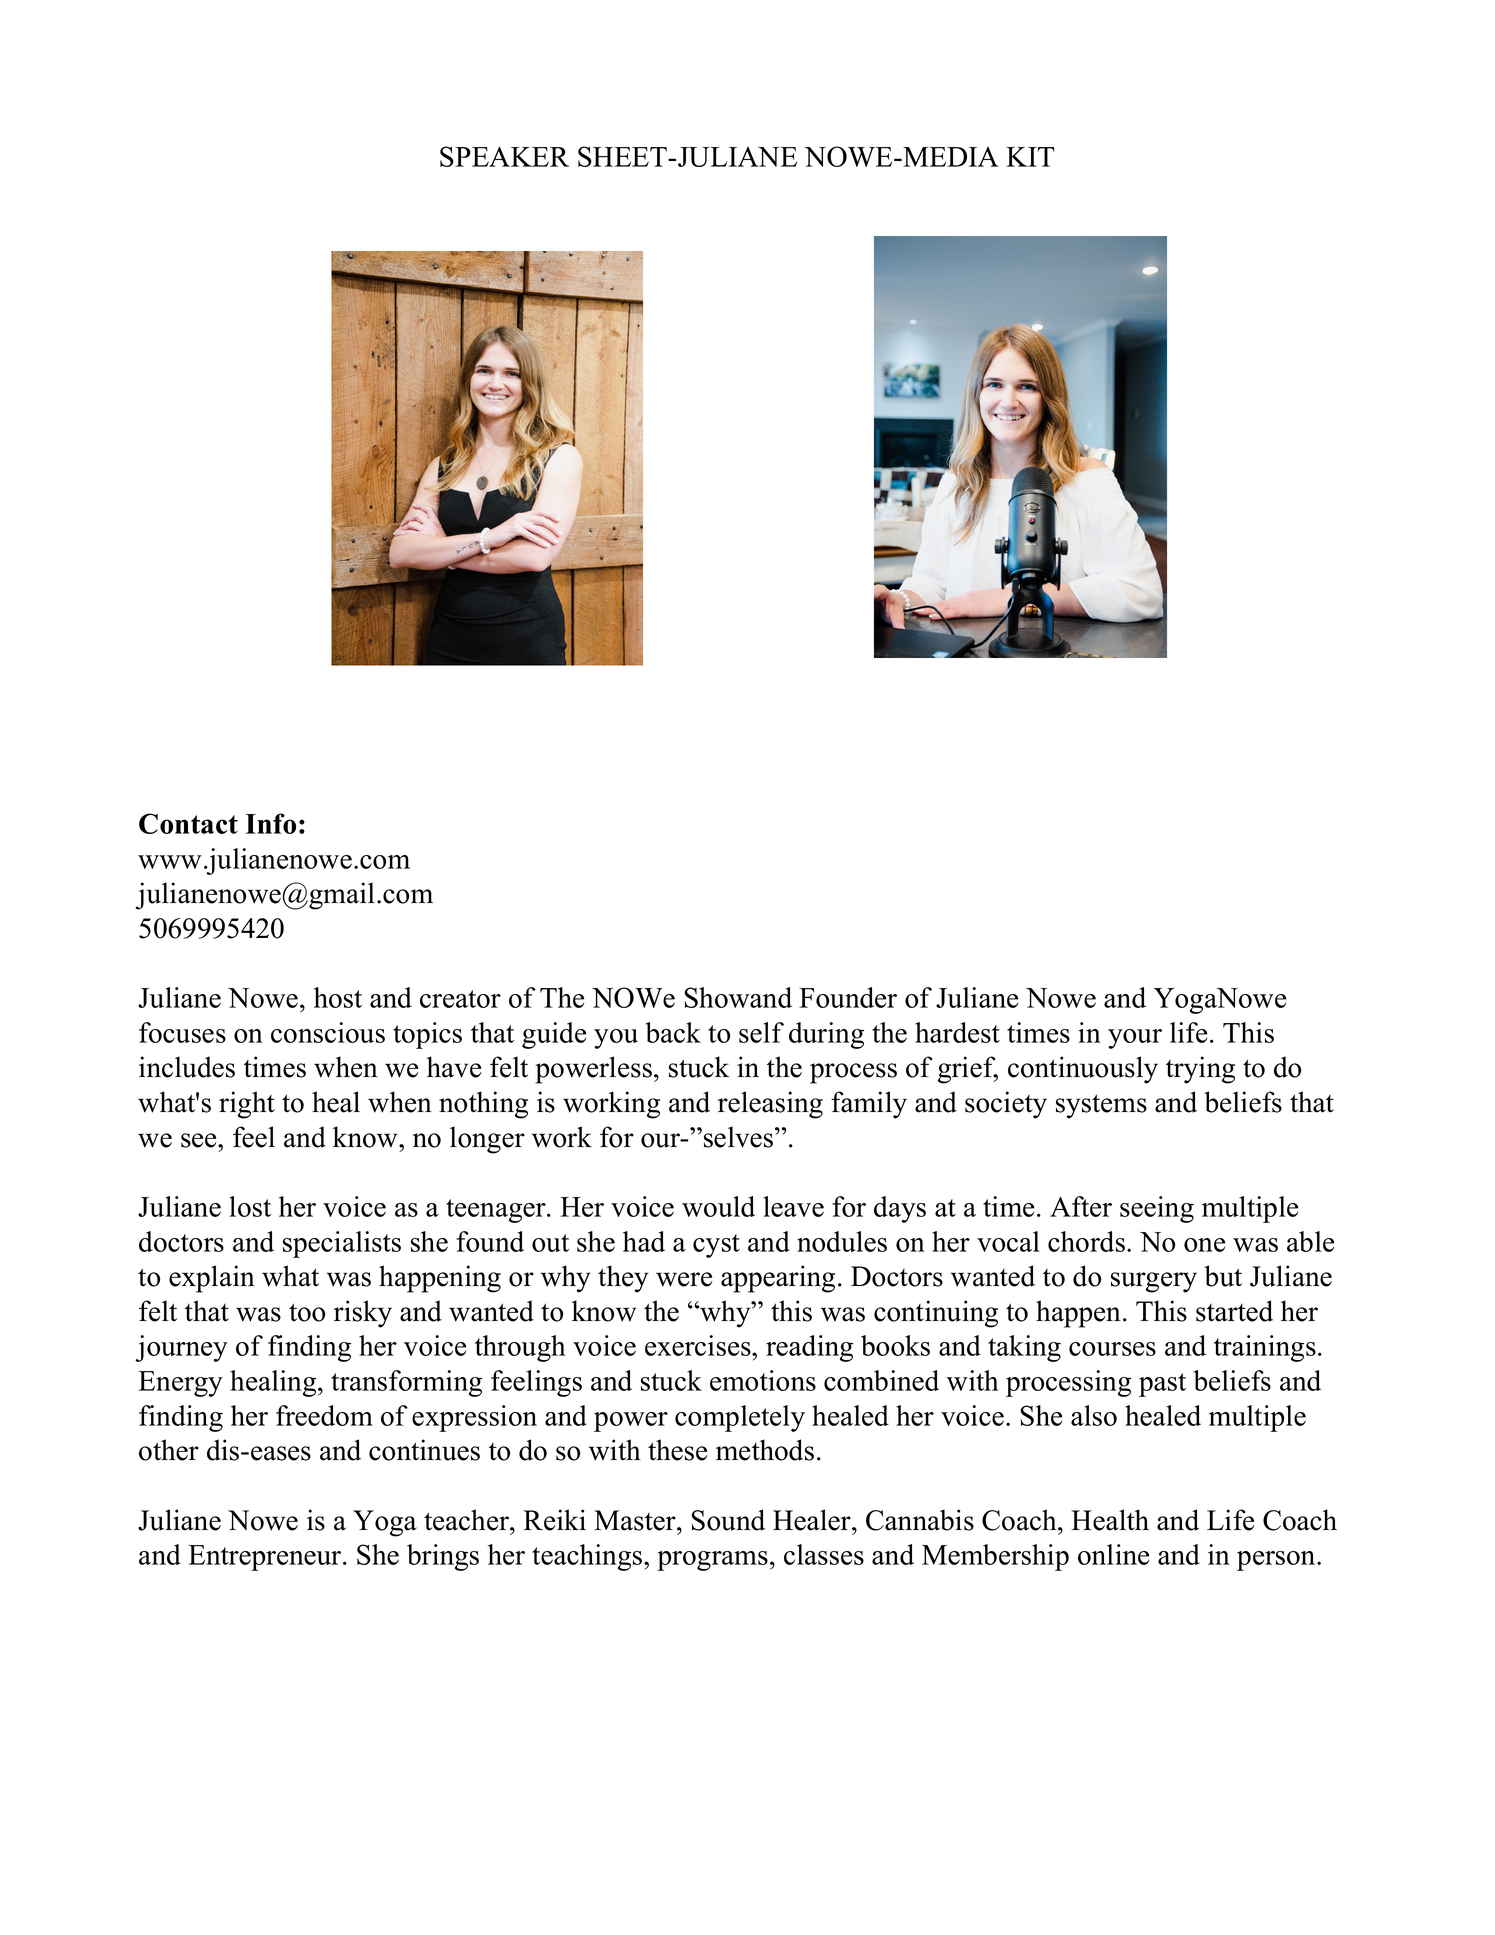  Describe the element at coordinates (718, 1206) in the screenshot. I see `would` at that location.
